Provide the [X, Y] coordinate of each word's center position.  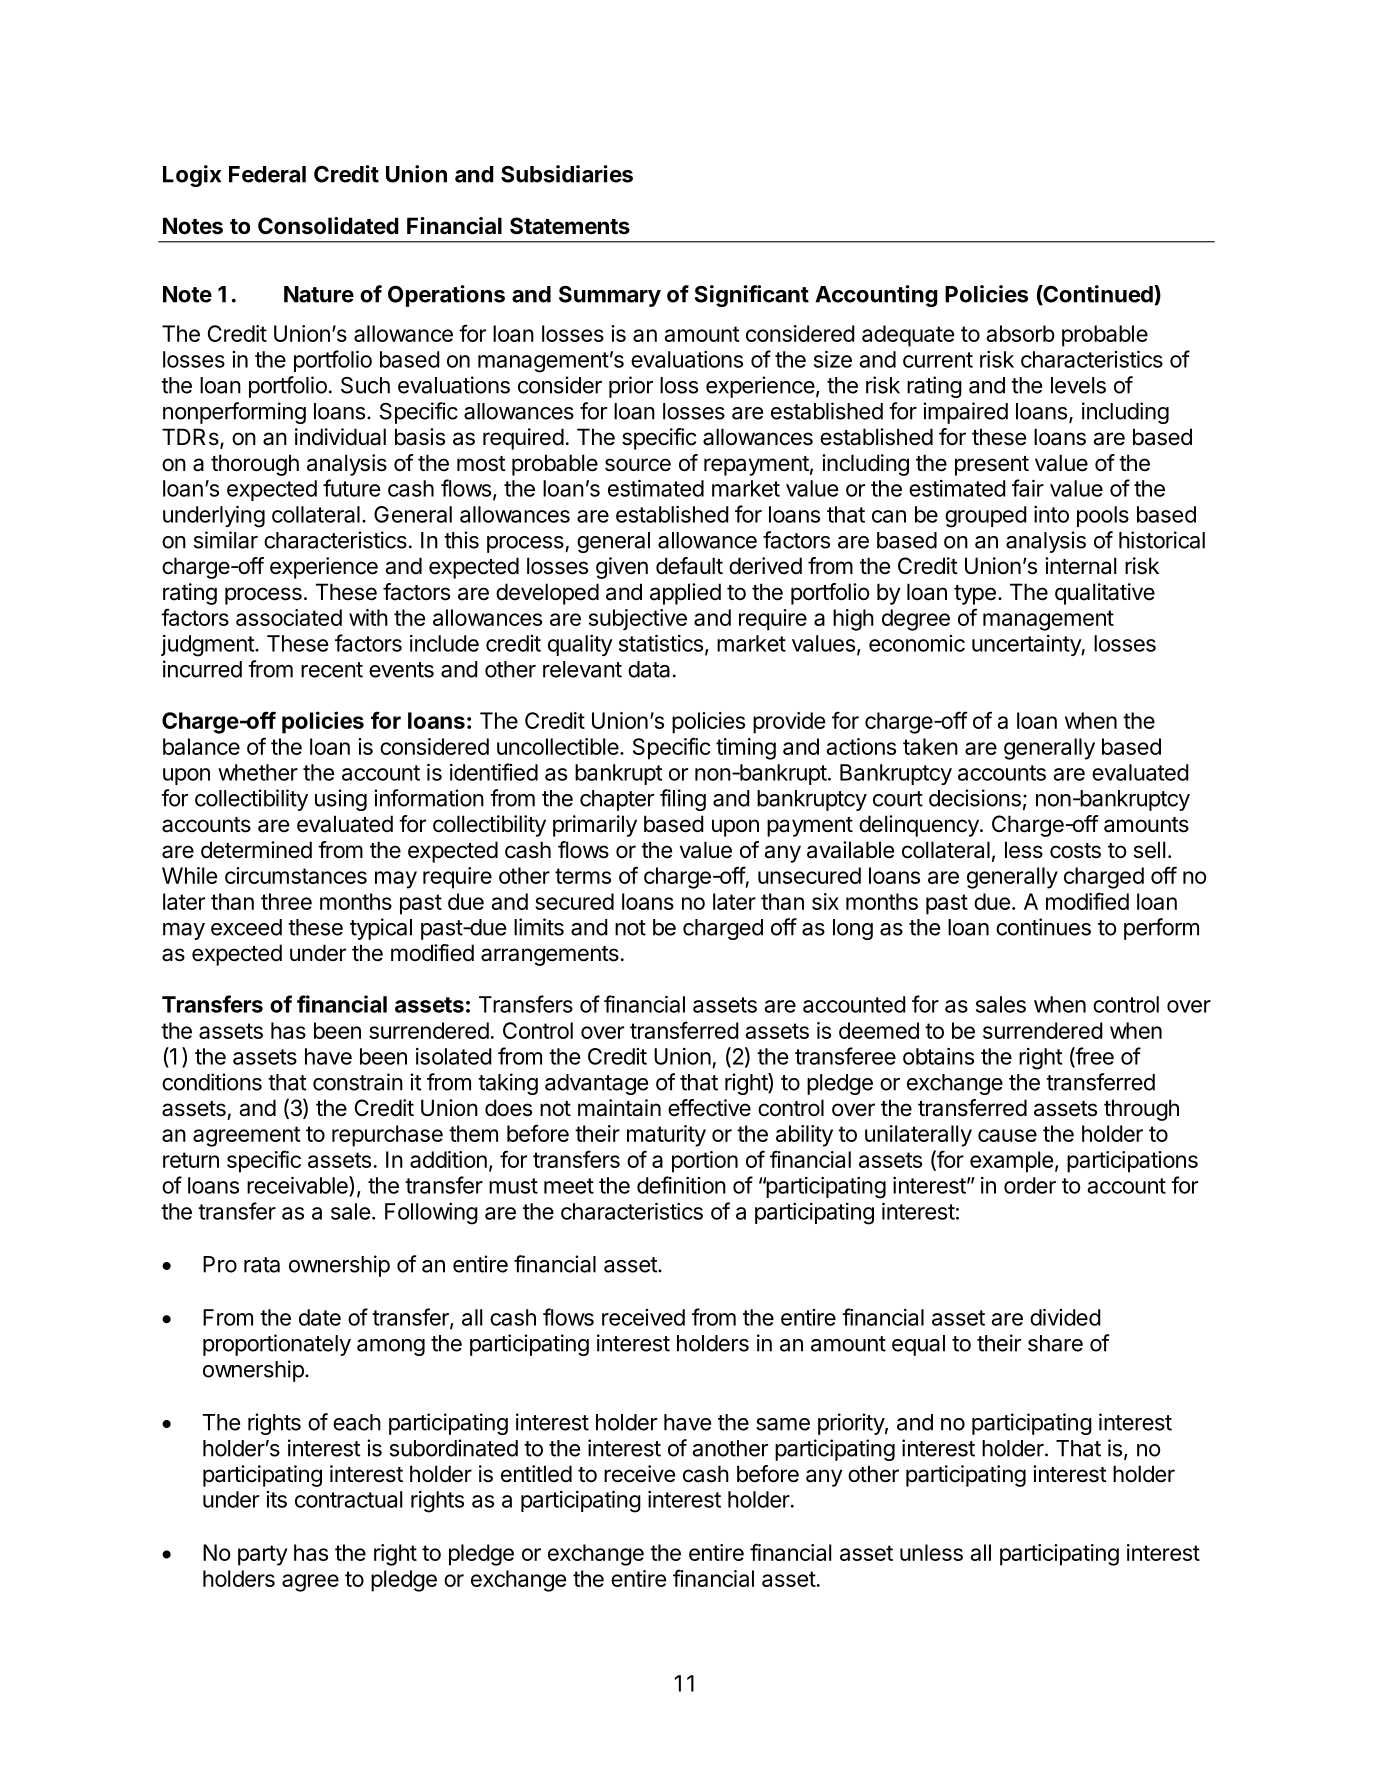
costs [1075, 851]
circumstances [296, 875]
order [1030, 1185]
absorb [1020, 333]
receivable [298, 1186]
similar [226, 540]
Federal [267, 174]
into [1051, 514]
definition [681, 1185]
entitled [536, 1474]
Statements [570, 226]
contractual [348, 1499]
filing [683, 800]
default [689, 566]
